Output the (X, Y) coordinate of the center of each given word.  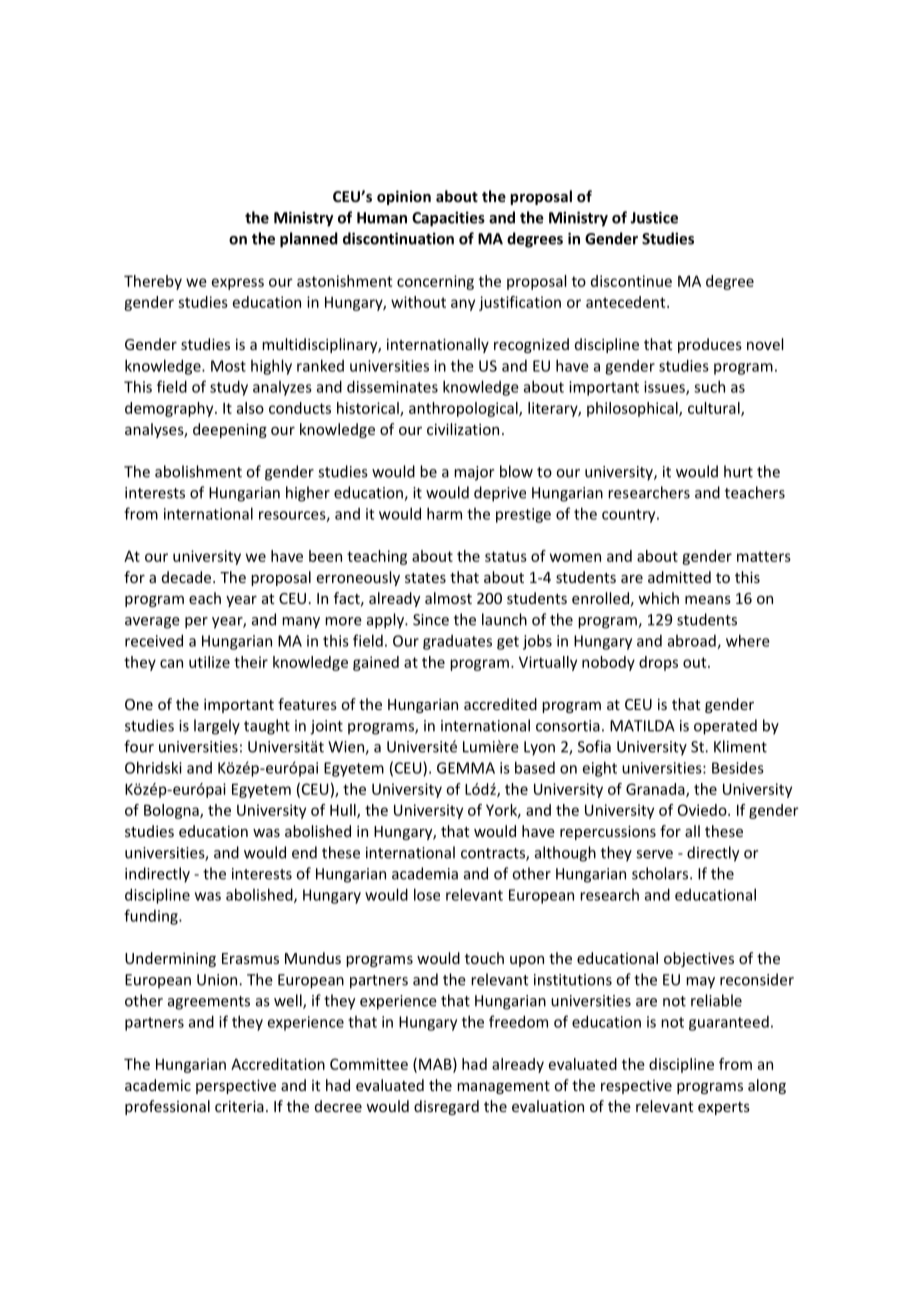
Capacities (448, 219)
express (238, 284)
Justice (654, 217)
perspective (236, 1086)
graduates (457, 642)
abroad (693, 642)
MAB (436, 1065)
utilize (209, 662)
